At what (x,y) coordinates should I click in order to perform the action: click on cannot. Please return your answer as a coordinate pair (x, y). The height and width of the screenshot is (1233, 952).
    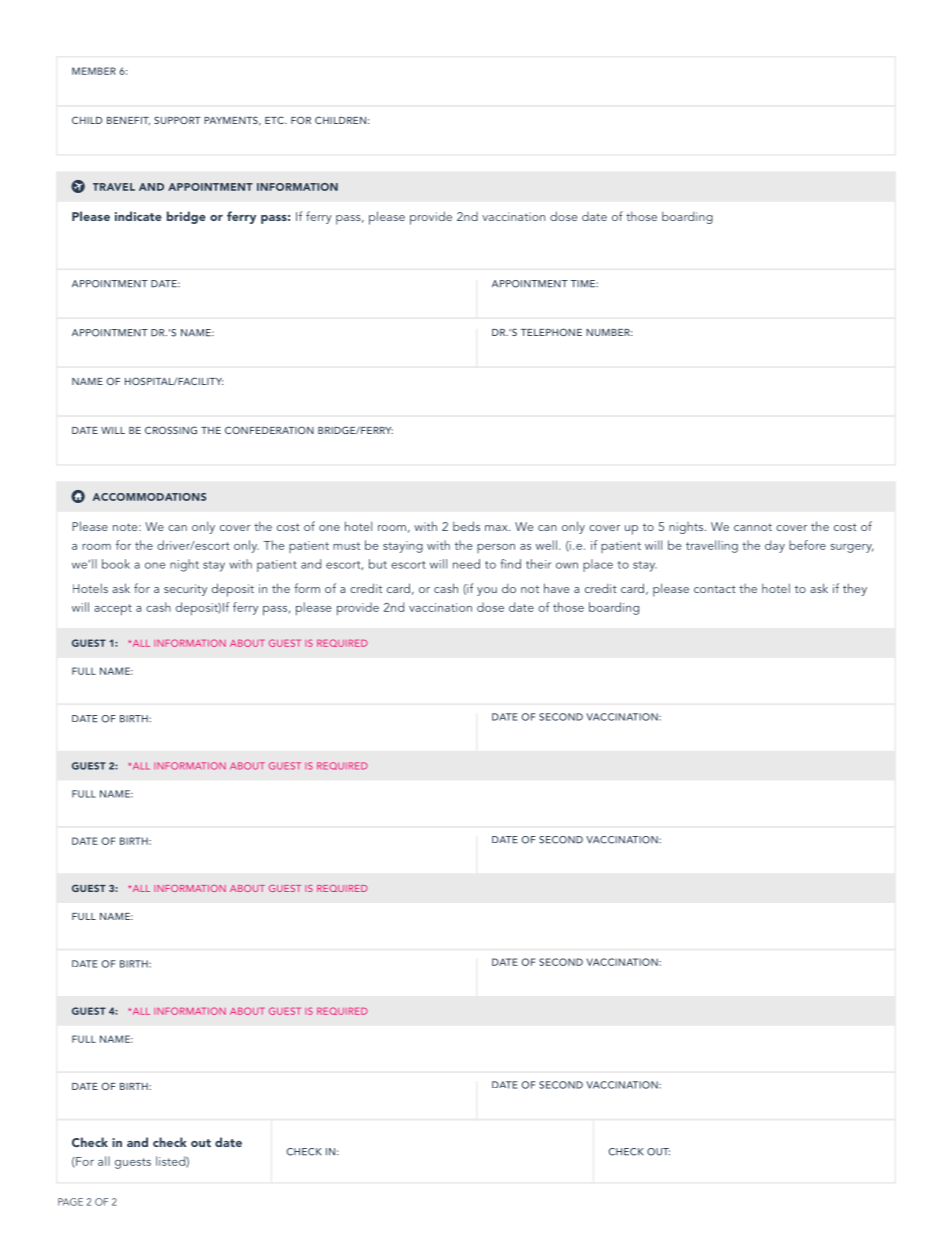
    Looking at the image, I should click on (753, 527).
